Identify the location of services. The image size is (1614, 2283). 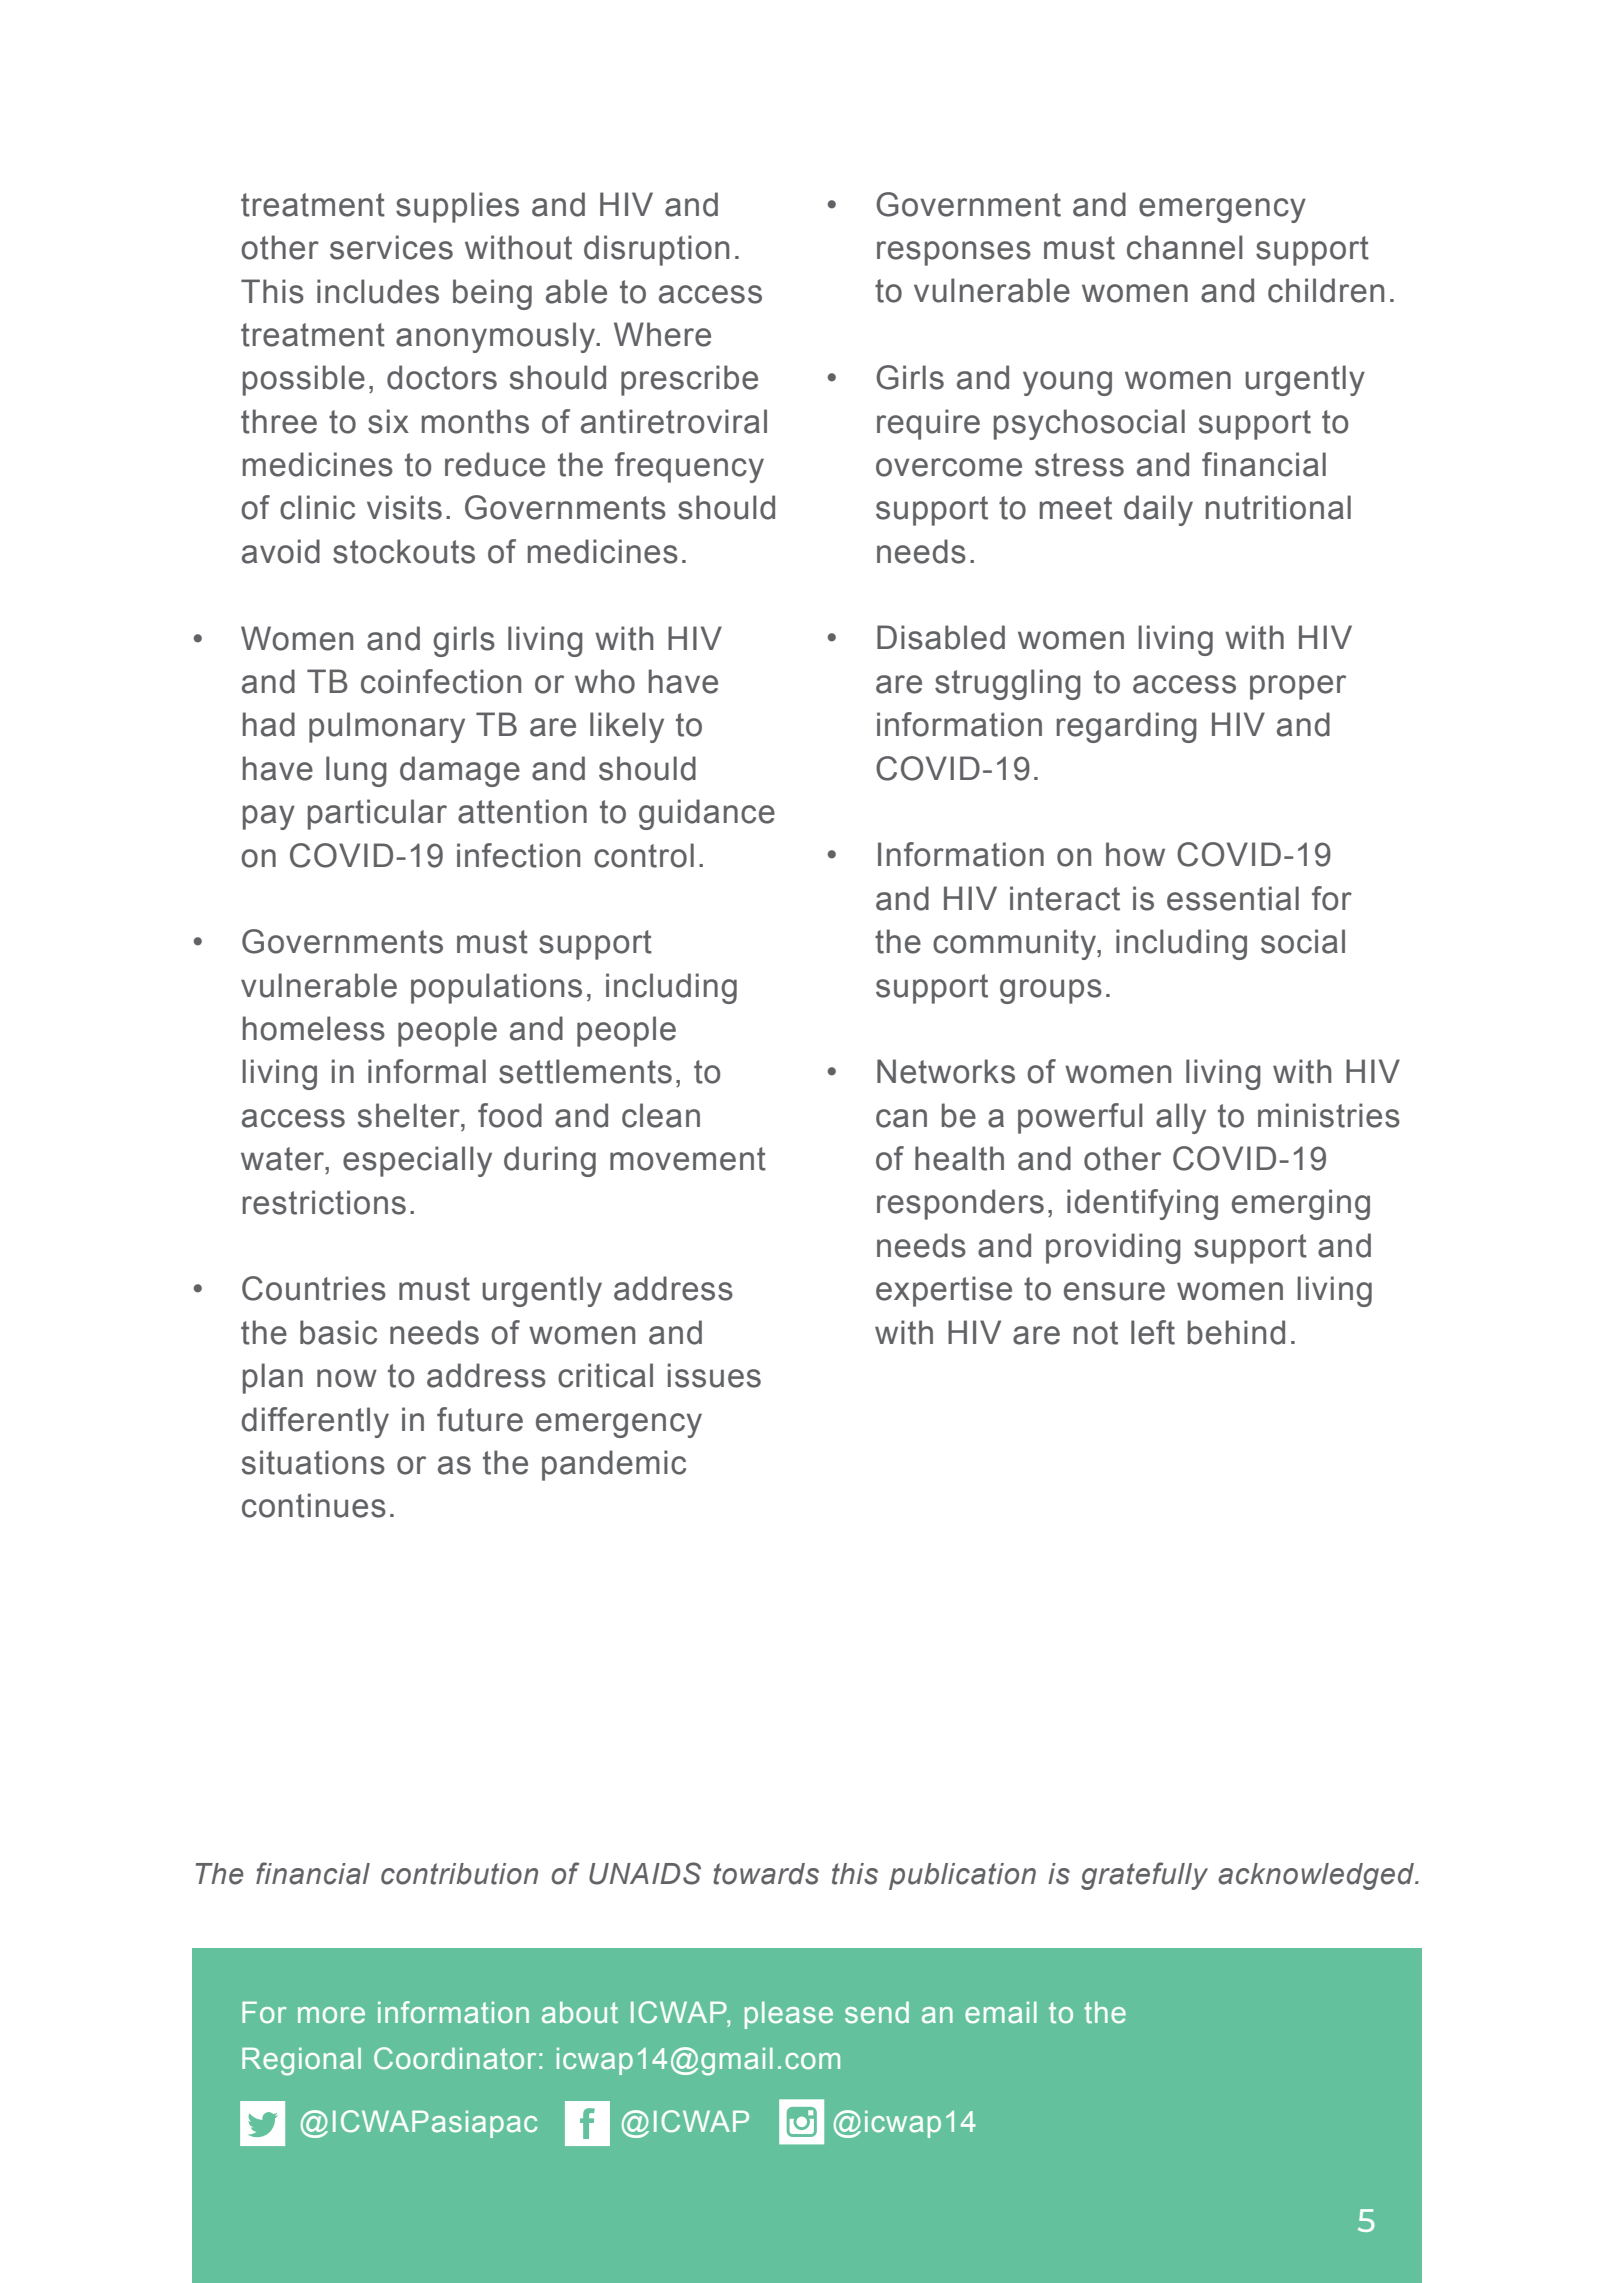
(391, 247).
